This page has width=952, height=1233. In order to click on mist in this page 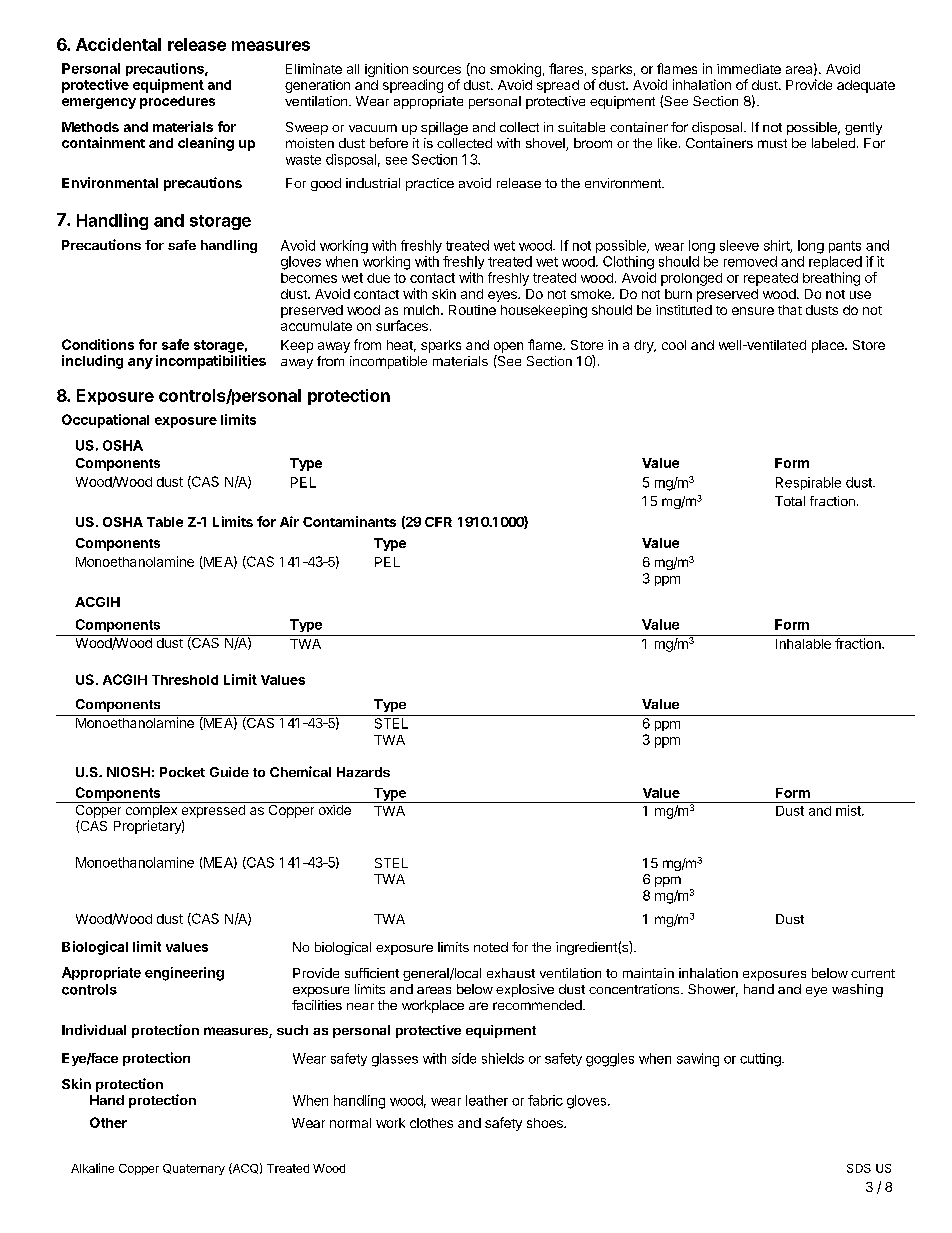, I will do `click(849, 810)`.
